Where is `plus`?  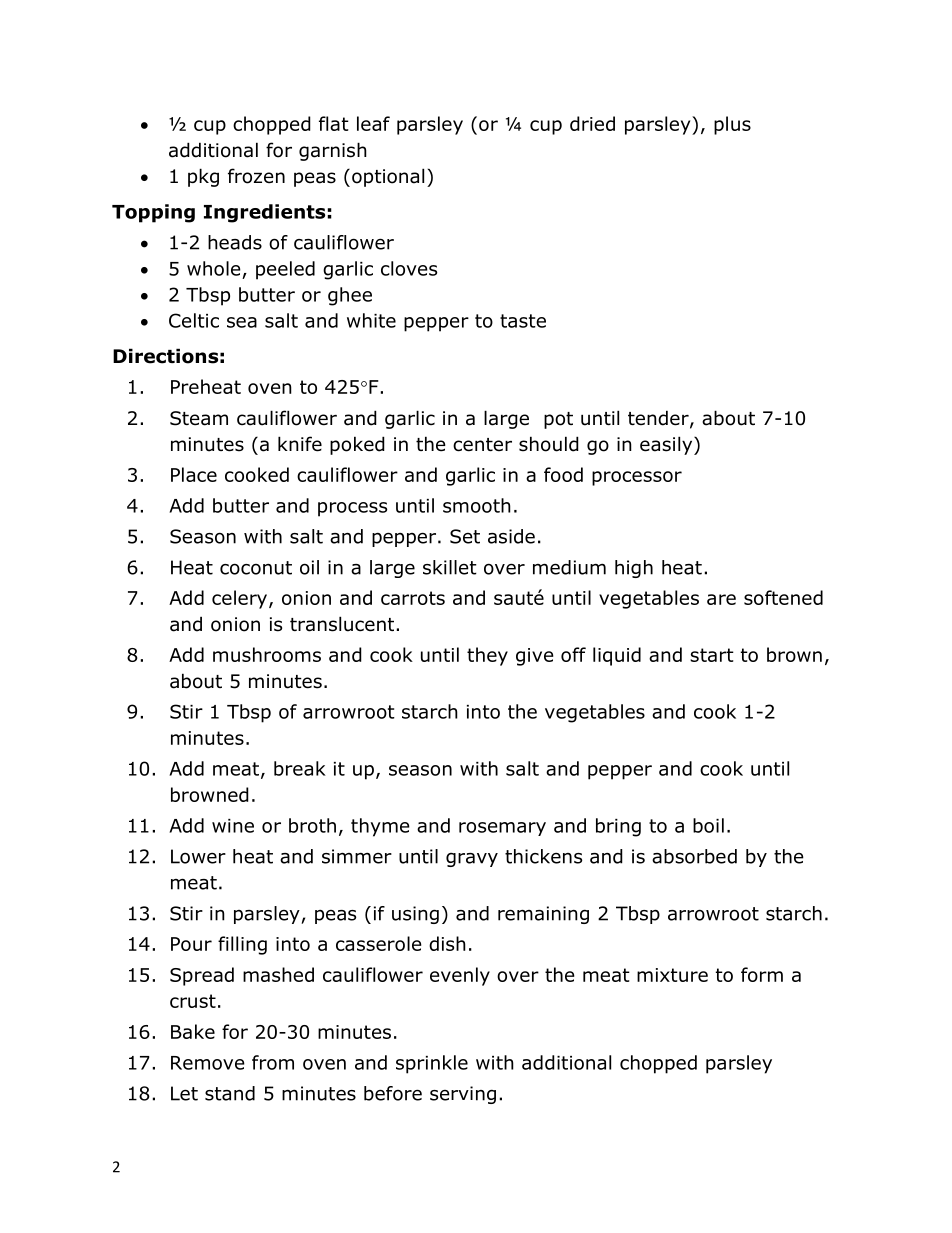 plus is located at coordinates (732, 125).
